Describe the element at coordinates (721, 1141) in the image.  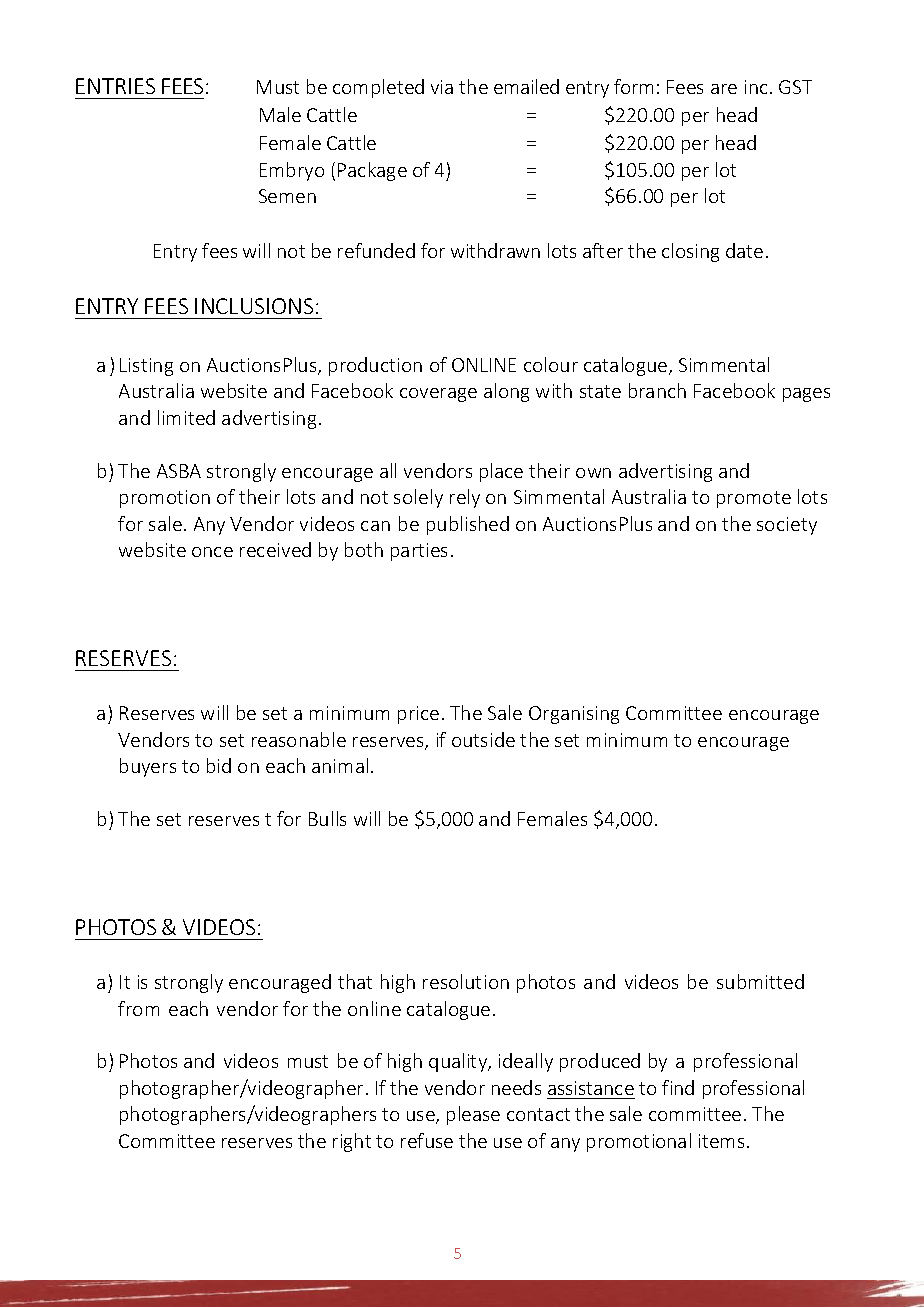
I see `items` at that location.
